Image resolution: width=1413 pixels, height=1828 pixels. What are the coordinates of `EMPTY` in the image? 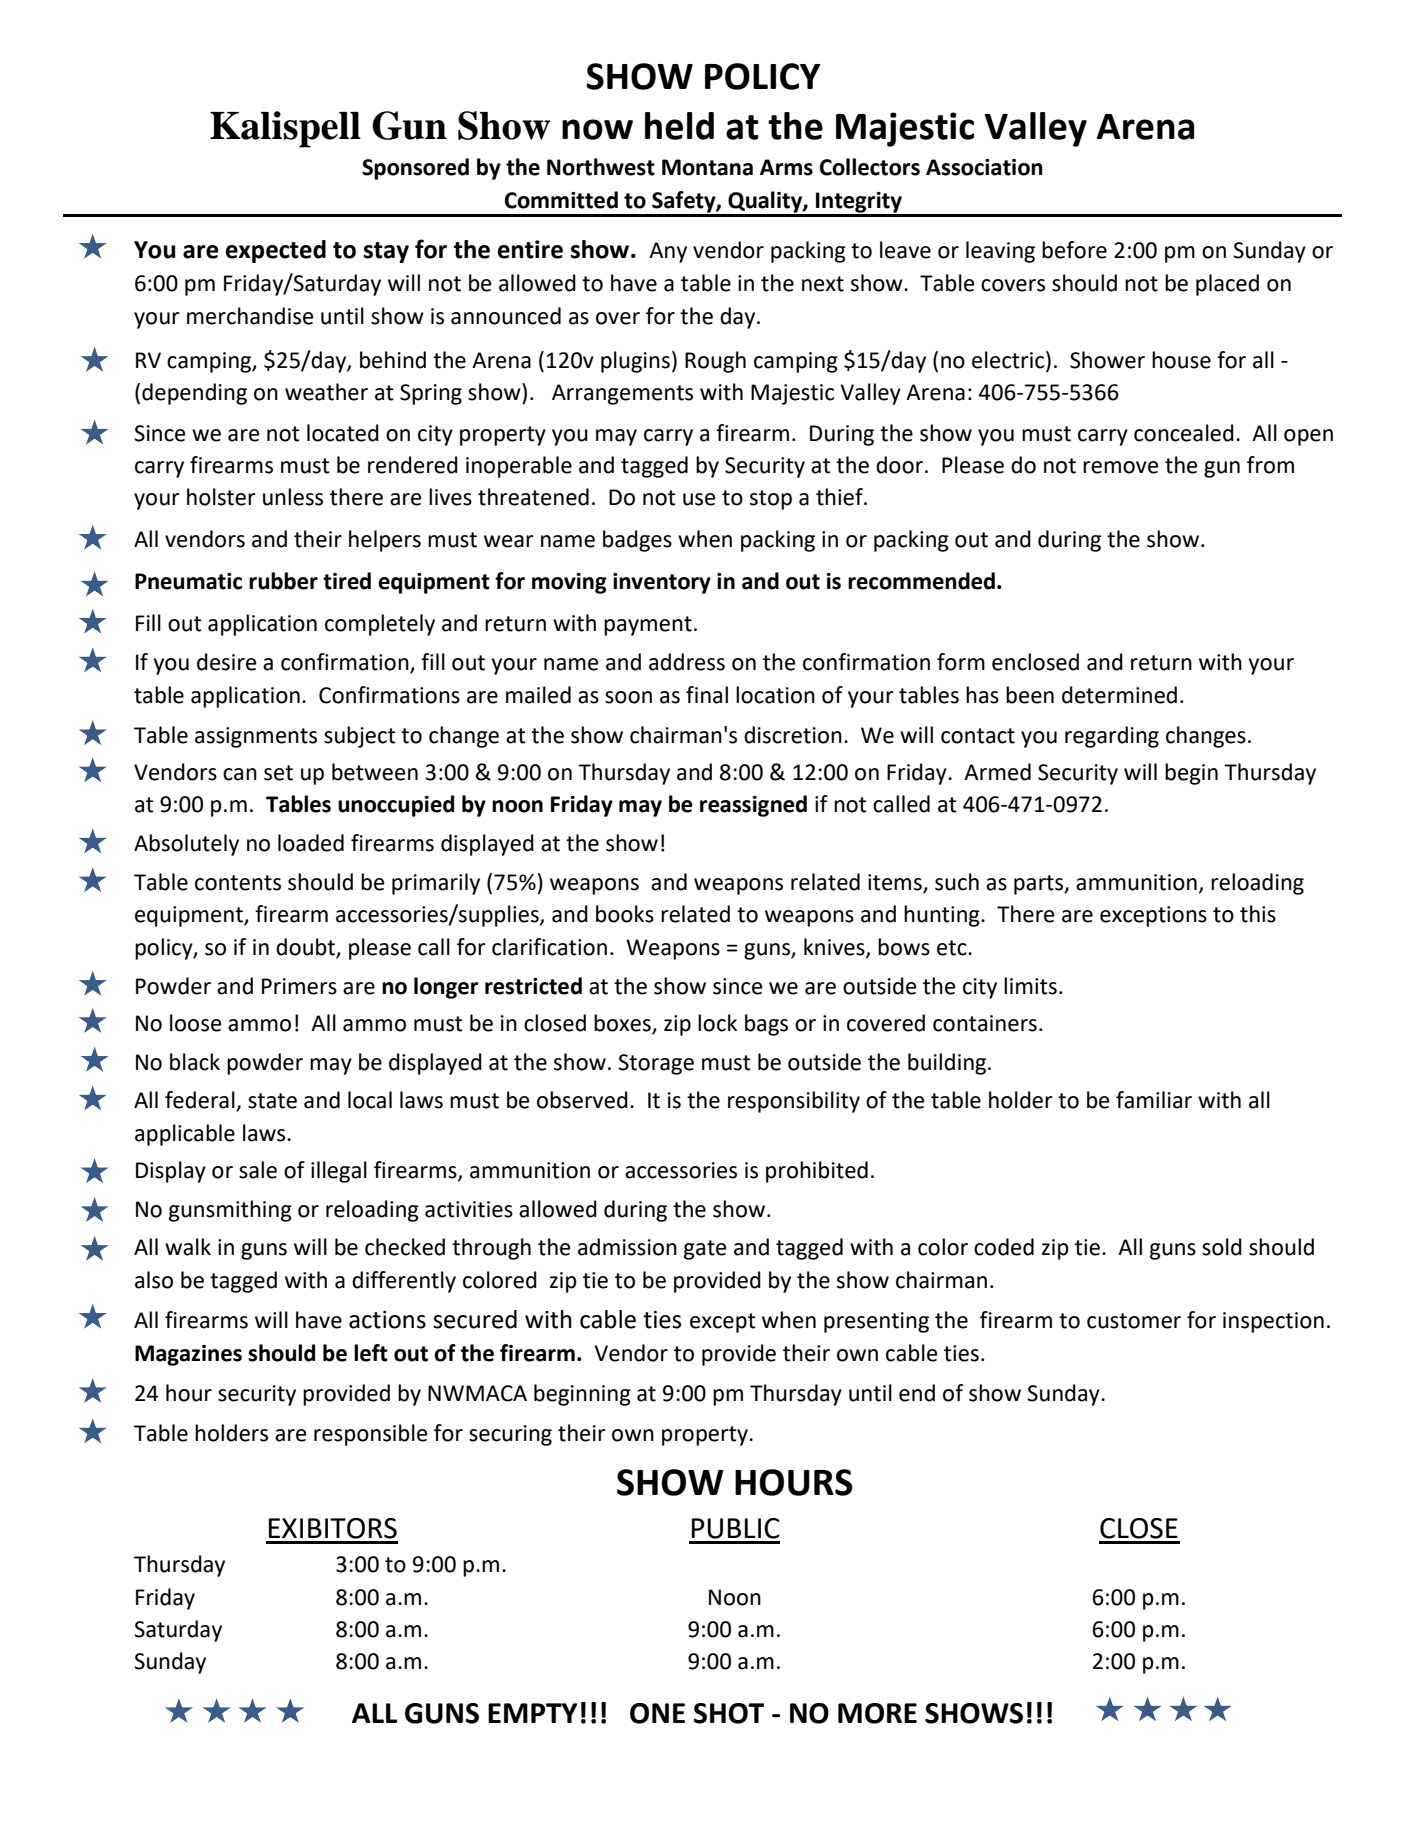 It's located at (533, 1713).
